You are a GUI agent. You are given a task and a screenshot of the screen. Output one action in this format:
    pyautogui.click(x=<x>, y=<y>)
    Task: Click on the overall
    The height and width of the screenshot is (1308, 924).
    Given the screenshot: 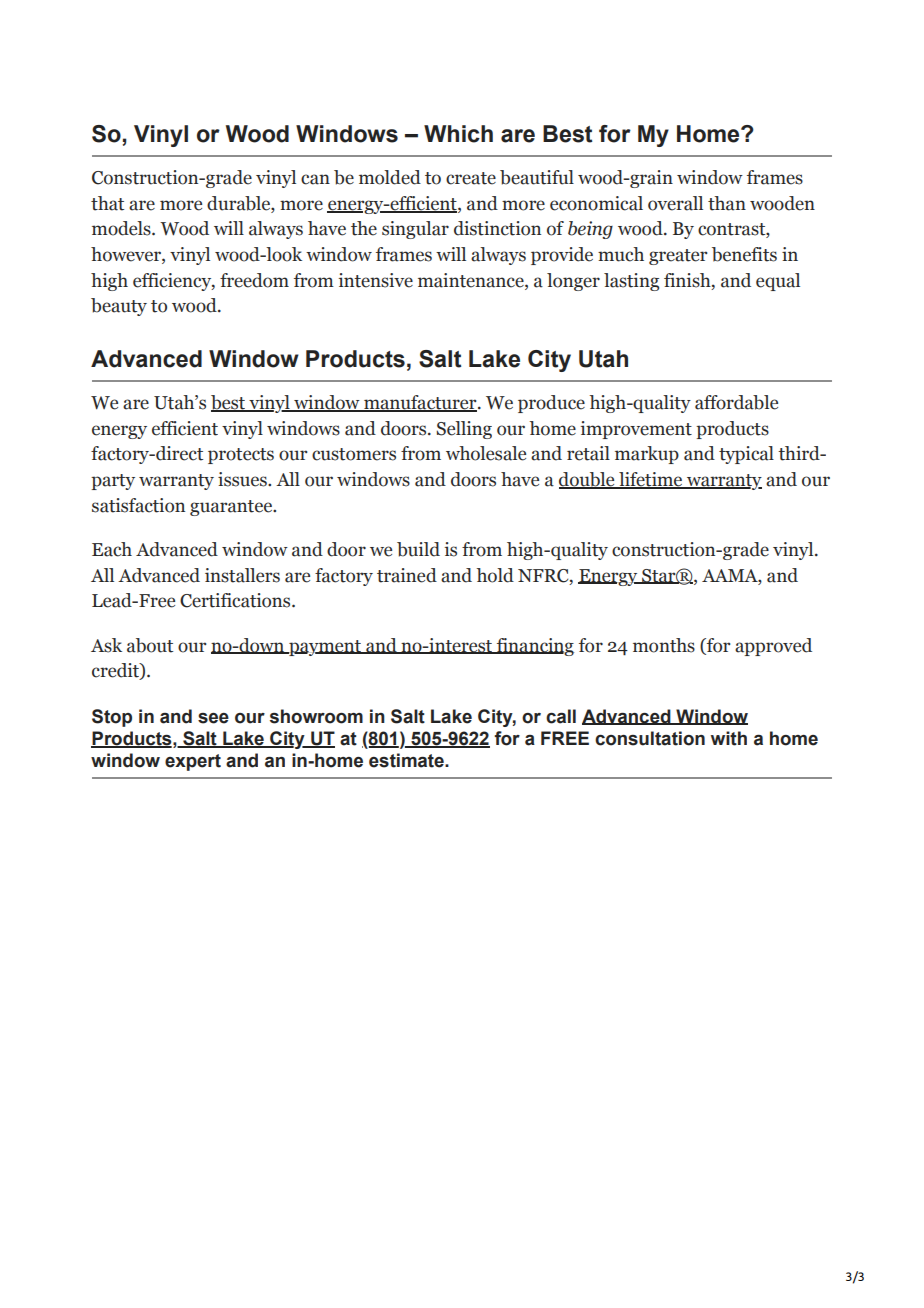 What is the action you would take?
    pyautogui.click(x=675, y=203)
